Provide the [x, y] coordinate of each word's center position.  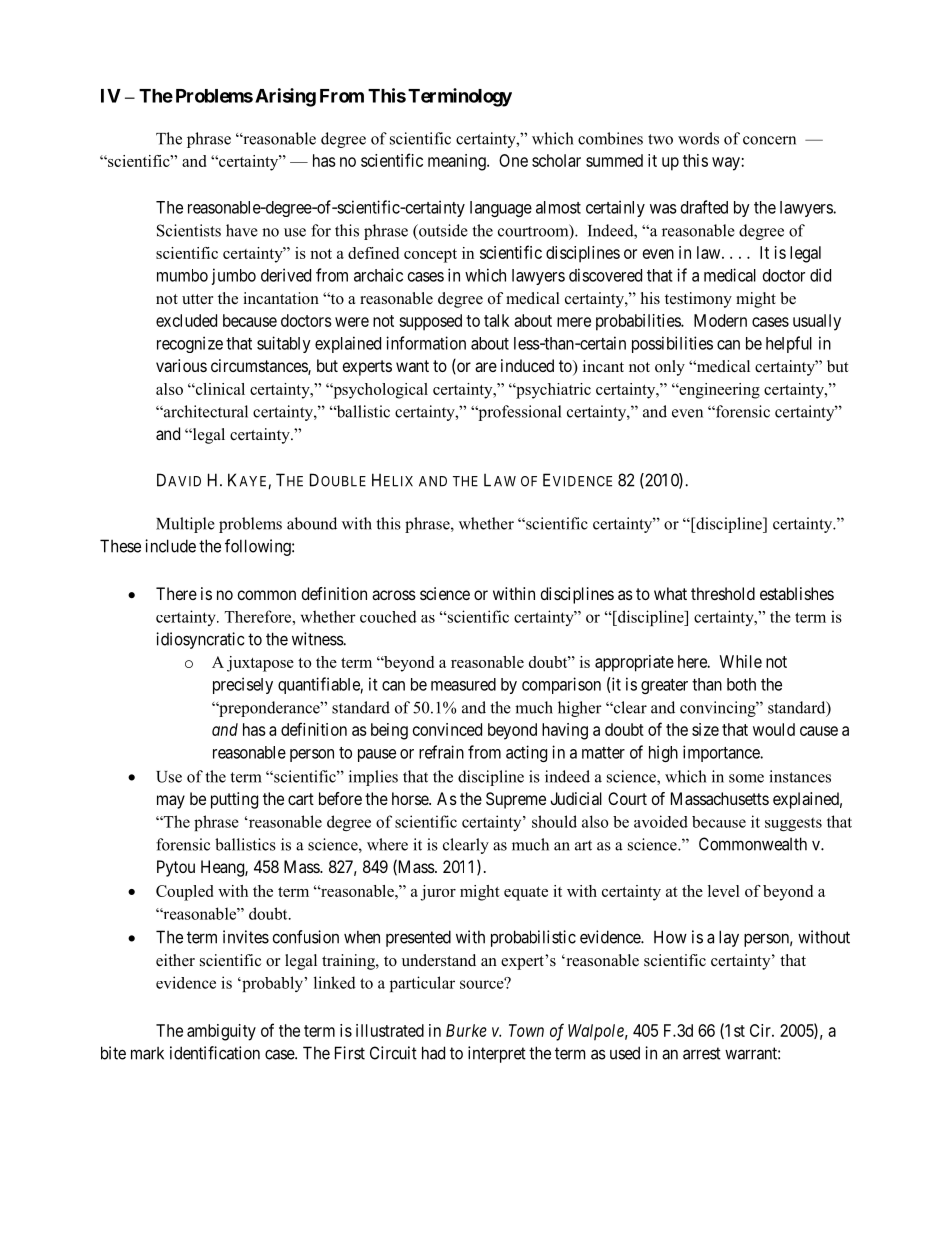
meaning [458, 162]
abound [312, 523]
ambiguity [221, 1032]
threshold [723, 593]
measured [463, 684]
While [740, 661]
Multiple [185, 525]
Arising [285, 97]
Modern [720, 320]
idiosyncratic [200, 640]
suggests [793, 824]
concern [769, 140]
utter [197, 299]
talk [496, 320]
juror [438, 893]
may [171, 802]
